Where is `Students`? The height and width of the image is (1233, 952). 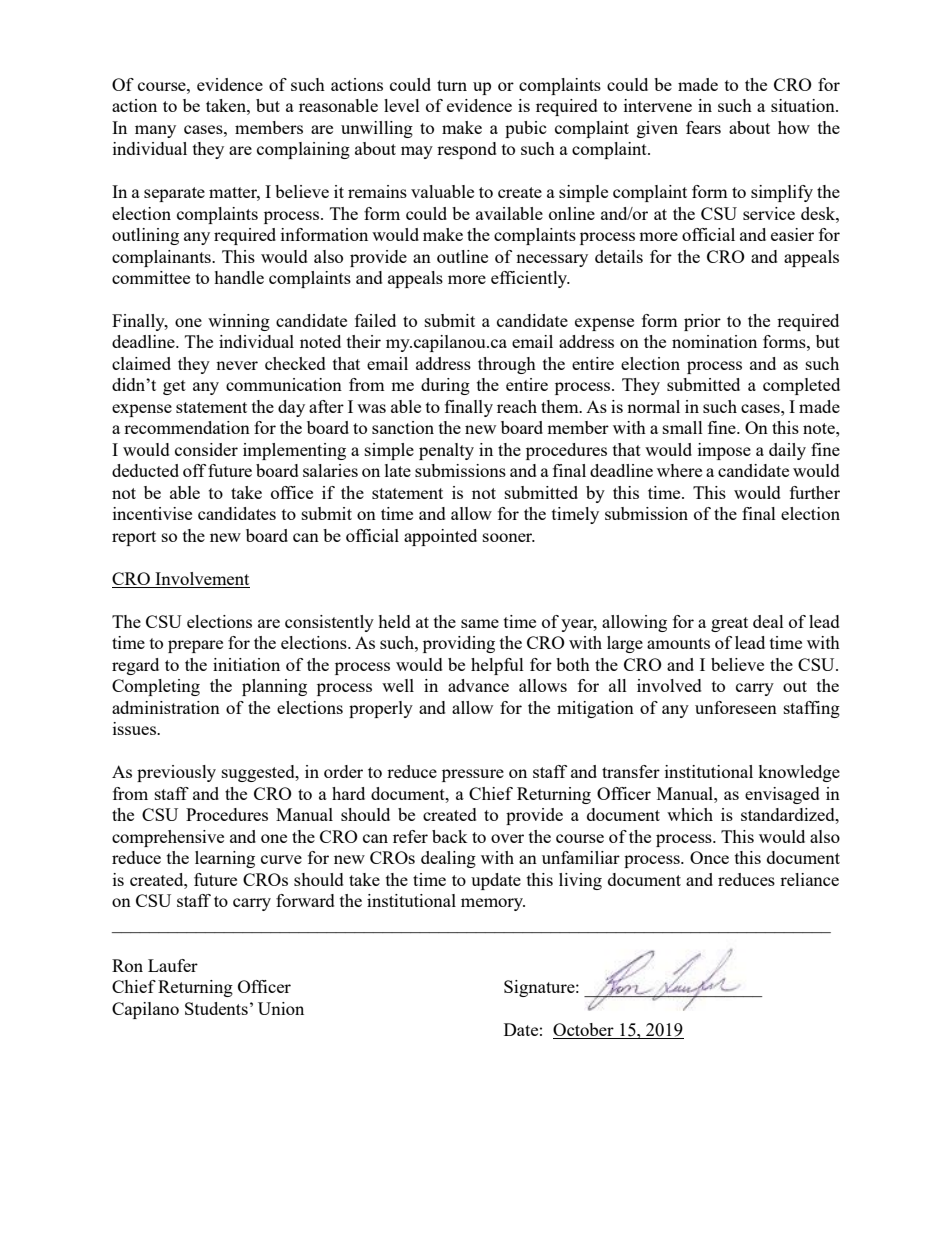 Students is located at coordinates (216, 1008).
